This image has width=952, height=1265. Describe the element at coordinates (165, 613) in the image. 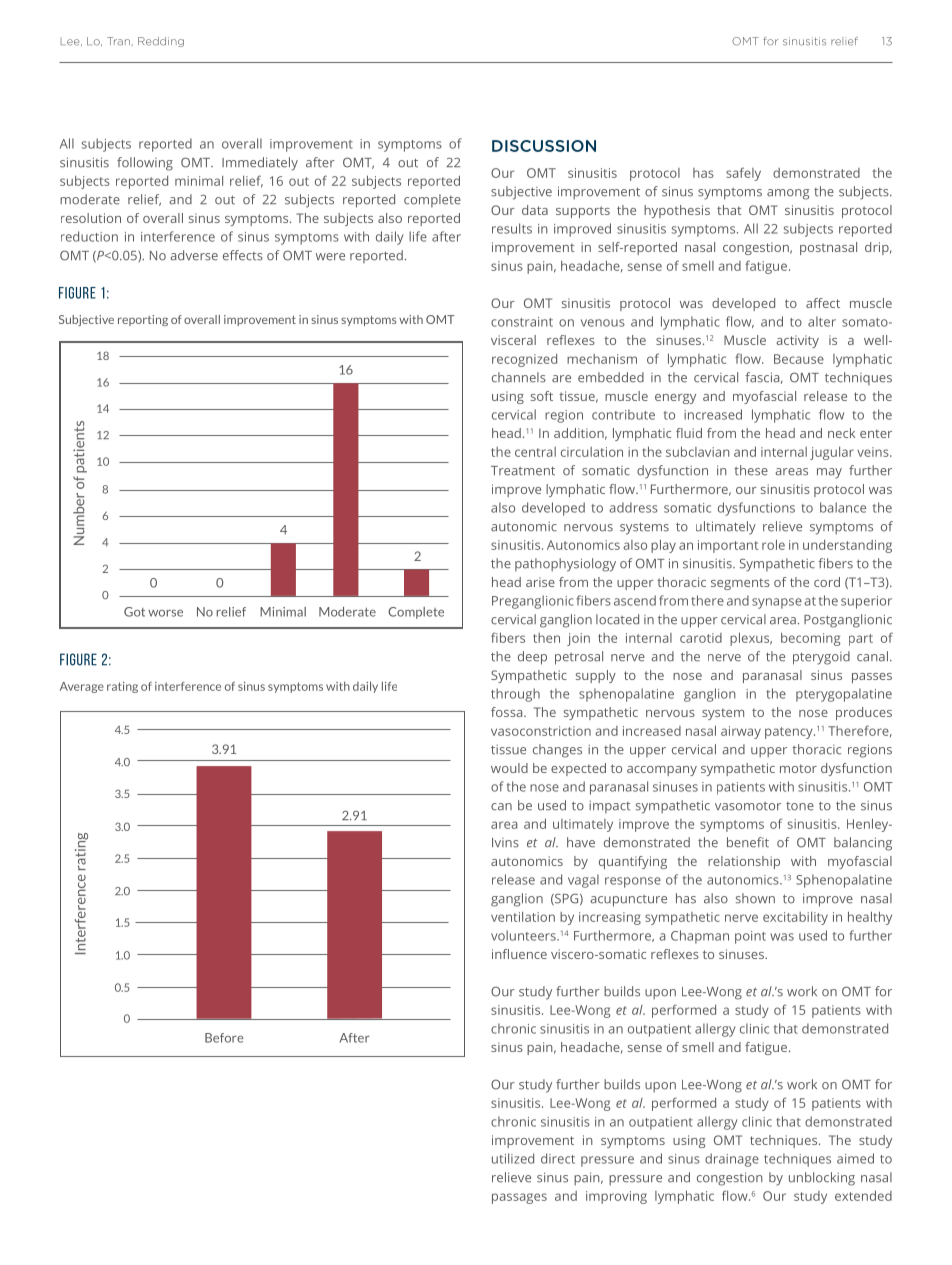

I see `worse` at that location.
